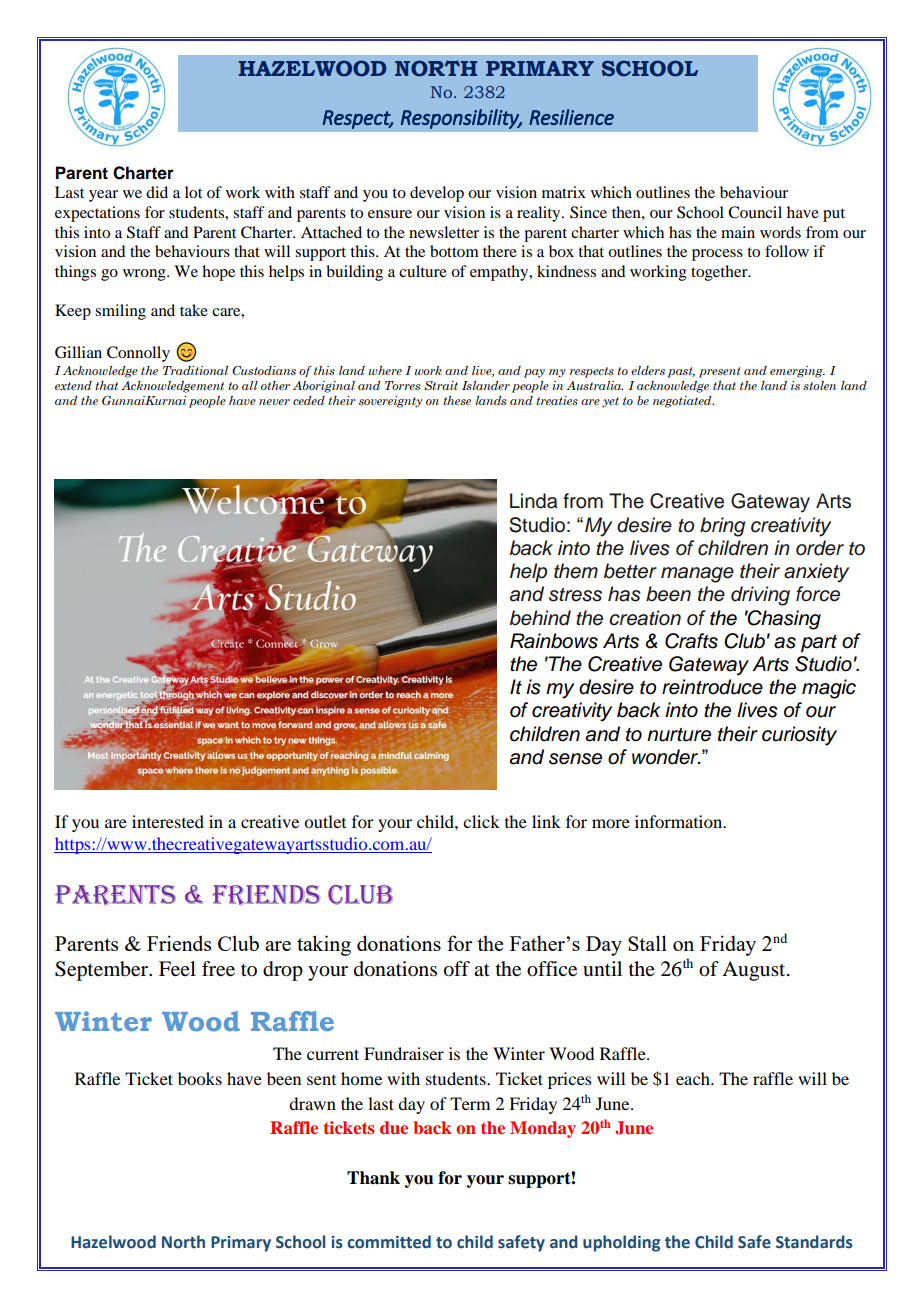 This screenshot has height=1308, width=924. What do you see at coordinates (168, 821) in the screenshot?
I see `interested` at bounding box center [168, 821].
